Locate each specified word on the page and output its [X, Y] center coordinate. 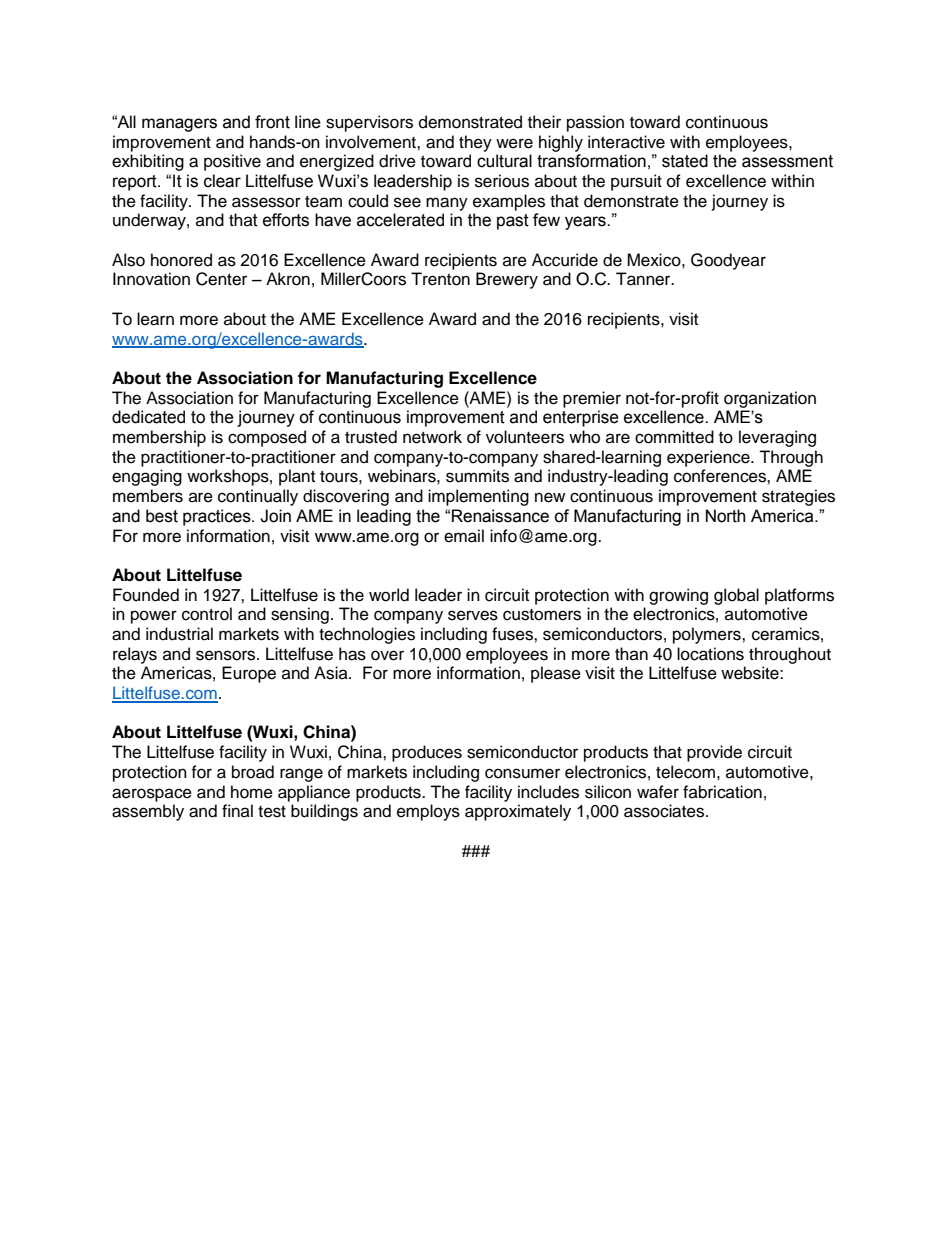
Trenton [440, 279]
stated [685, 161]
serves [473, 615]
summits [477, 476]
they [475, 143]
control [207, 614]
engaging [147, 477]
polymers [708, 635]
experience [709, 458]
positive [232, 162]
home [252, 792]
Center [221, 279]
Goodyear [728, 261]
